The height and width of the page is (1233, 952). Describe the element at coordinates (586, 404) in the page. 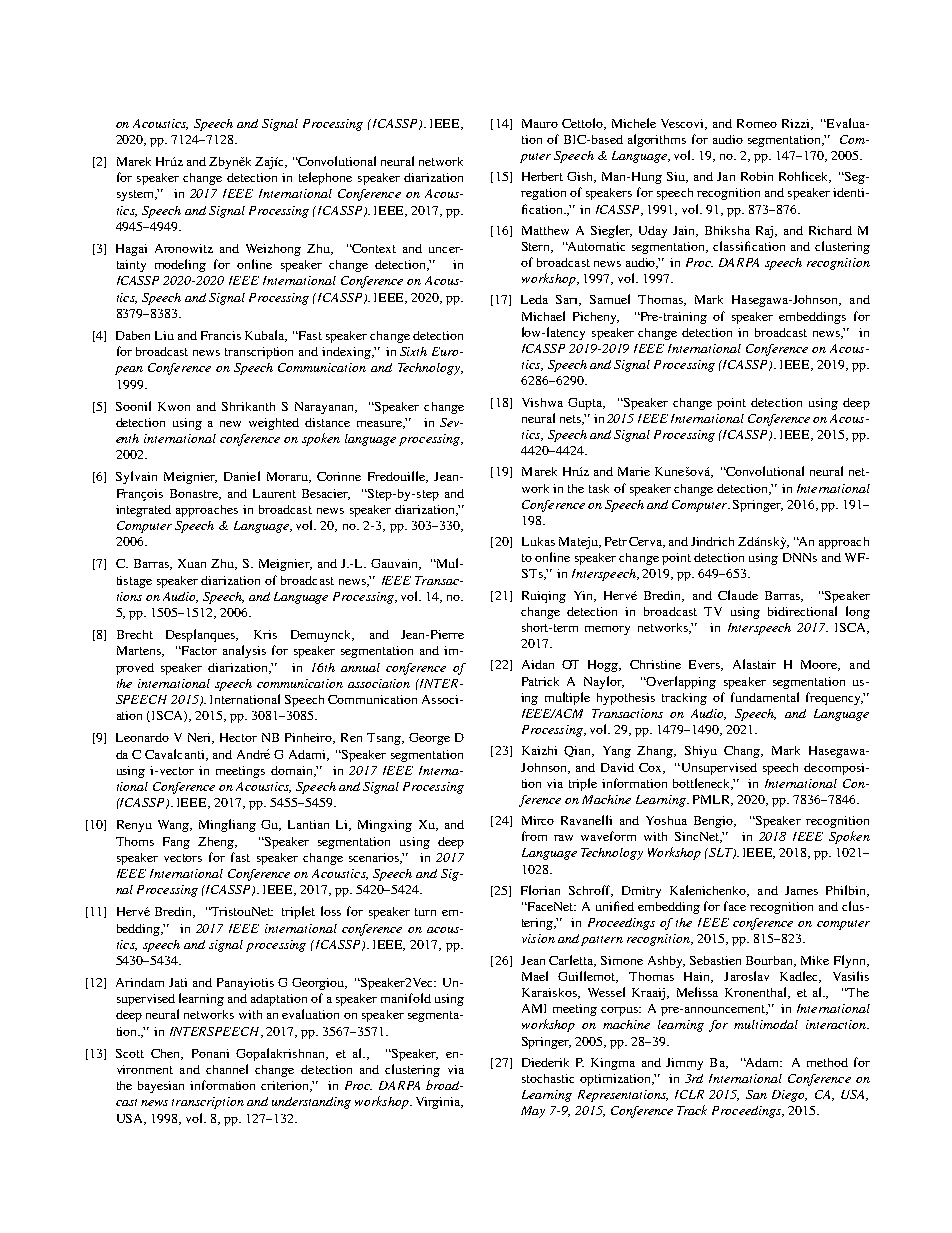

I see `Gupta` at that location.
